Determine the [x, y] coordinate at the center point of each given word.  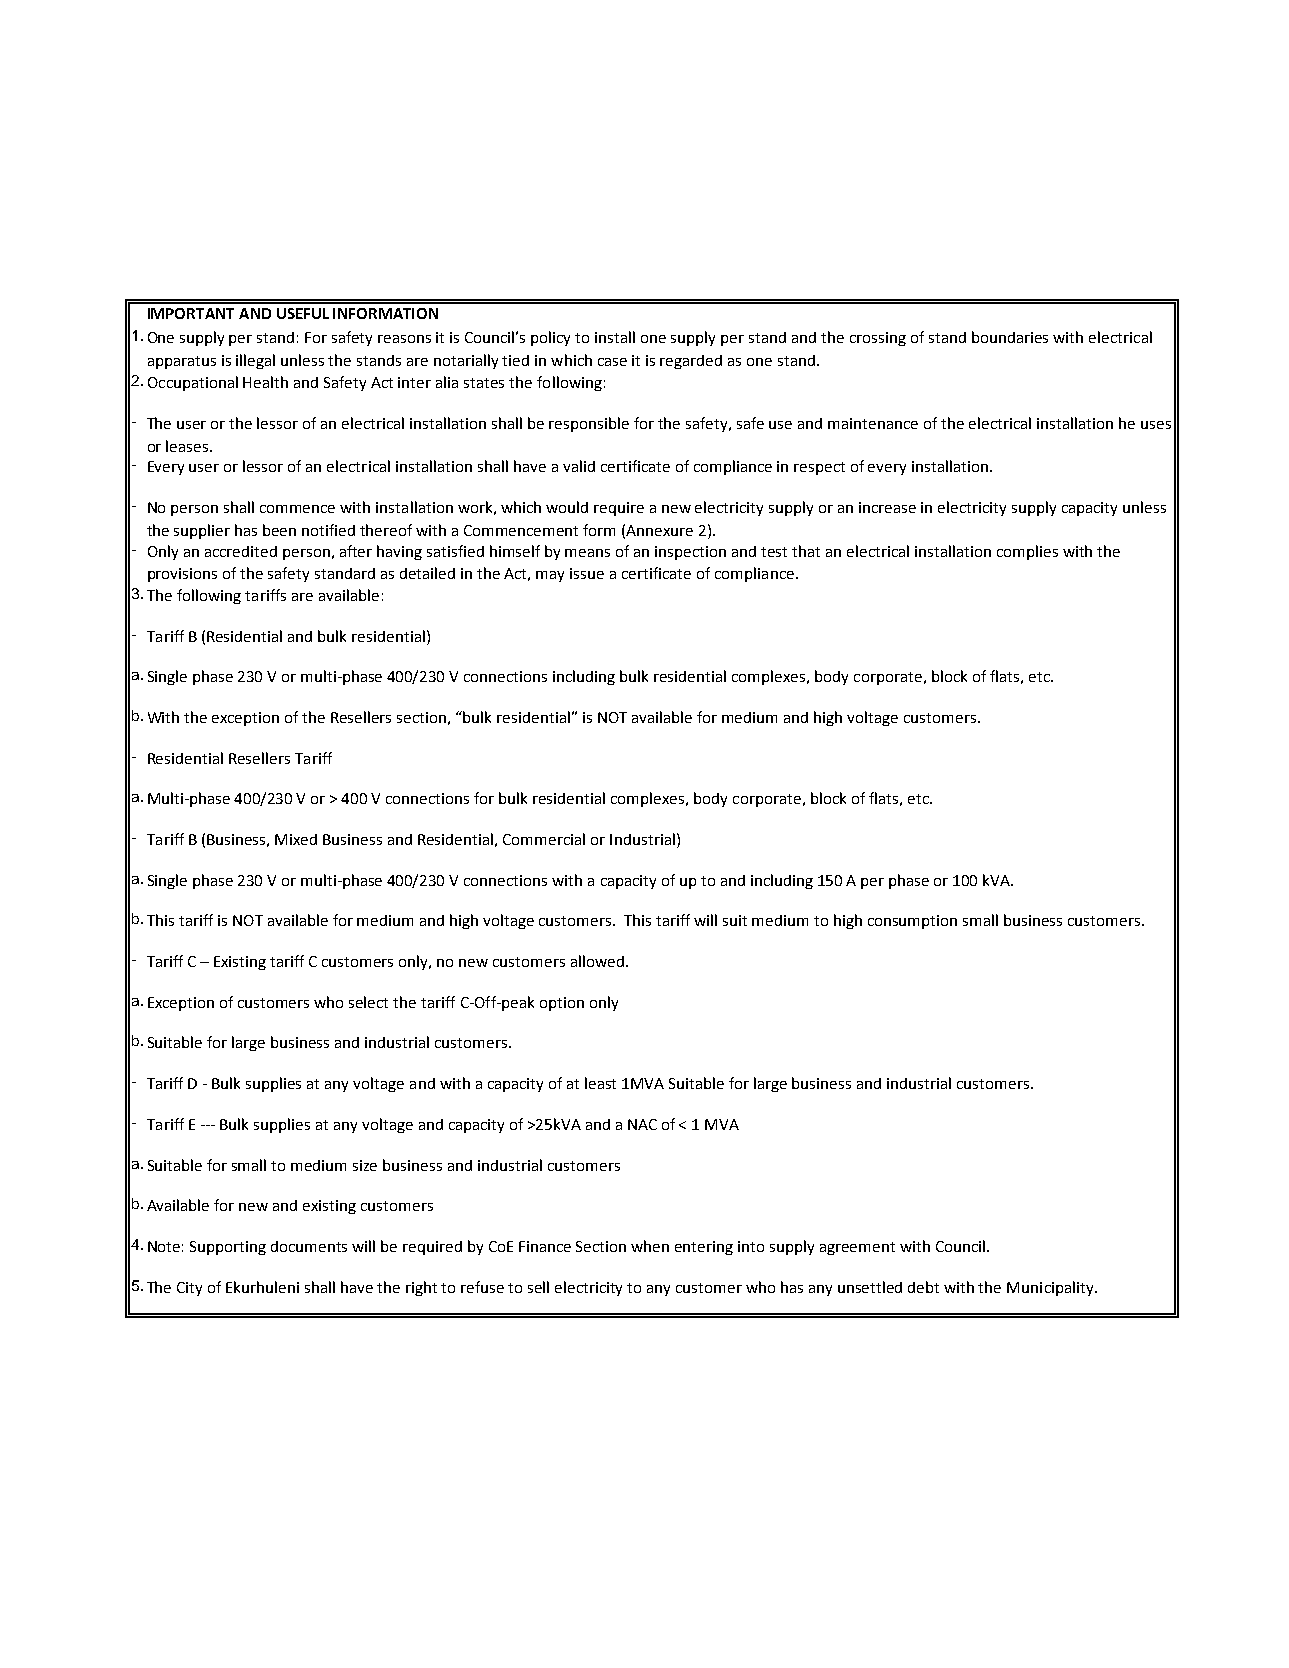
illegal [255, 361]
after [356, 551]
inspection [690, 553]
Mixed [296, 839]
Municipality [1051, 1288]
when [650, 1246]
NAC [642, 1124]
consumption [912, 922]
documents [309, 1246]
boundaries [1010, 337]
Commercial [544, 839]
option [562, 1004]
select [368, 1002]
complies [1027, 552]
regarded [691, 362]
